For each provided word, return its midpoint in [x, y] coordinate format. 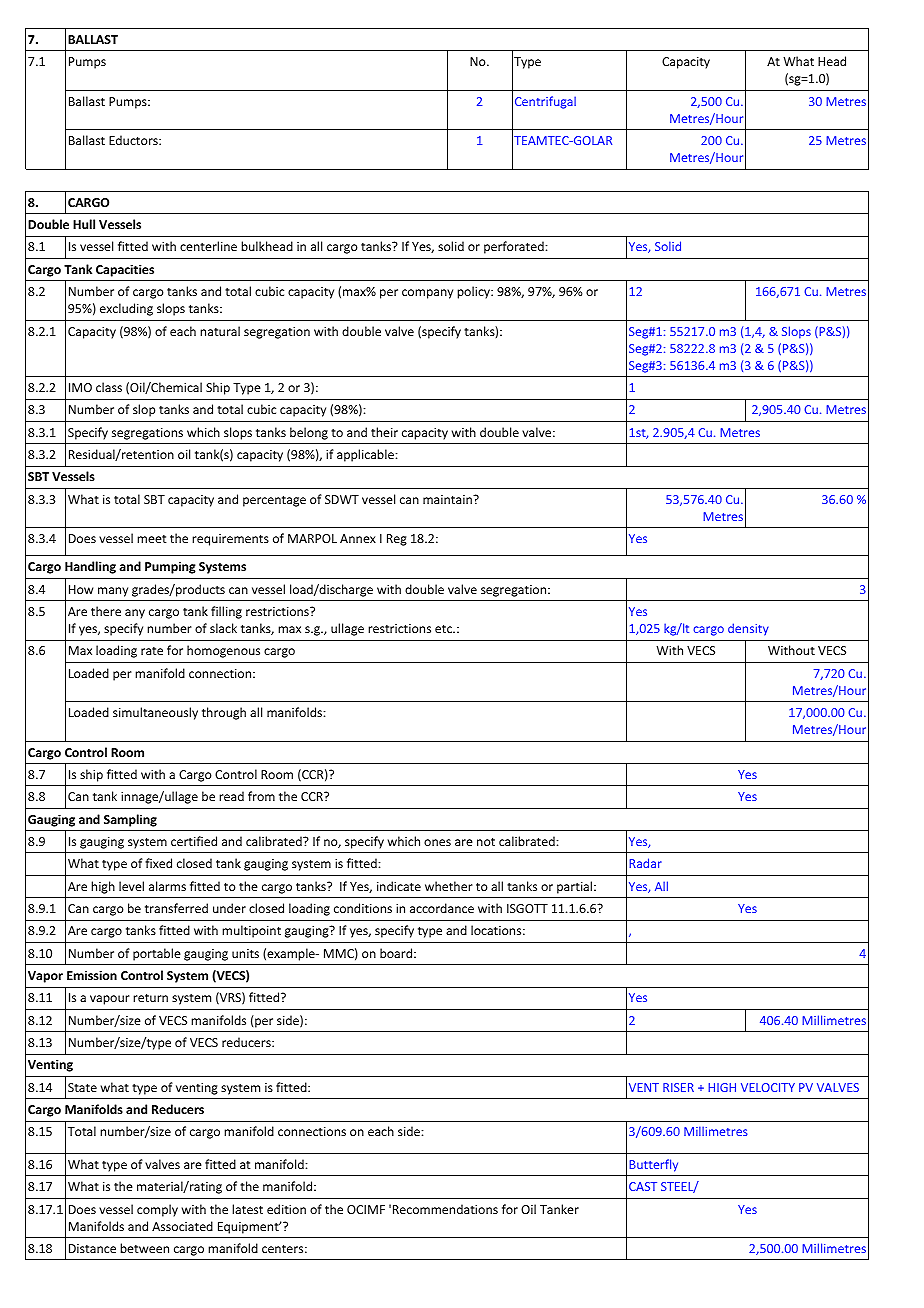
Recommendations [445, 1209]
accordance [442, 908]
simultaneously [155, 713]
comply [157, 1210]
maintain [448, 499]
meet [152, 539]
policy [474, 292]
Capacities [125, 270]
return [150, 998]
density [748, 629]
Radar [645, 863]
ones [437, 842]
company [427, 294]
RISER [678, 1087]
